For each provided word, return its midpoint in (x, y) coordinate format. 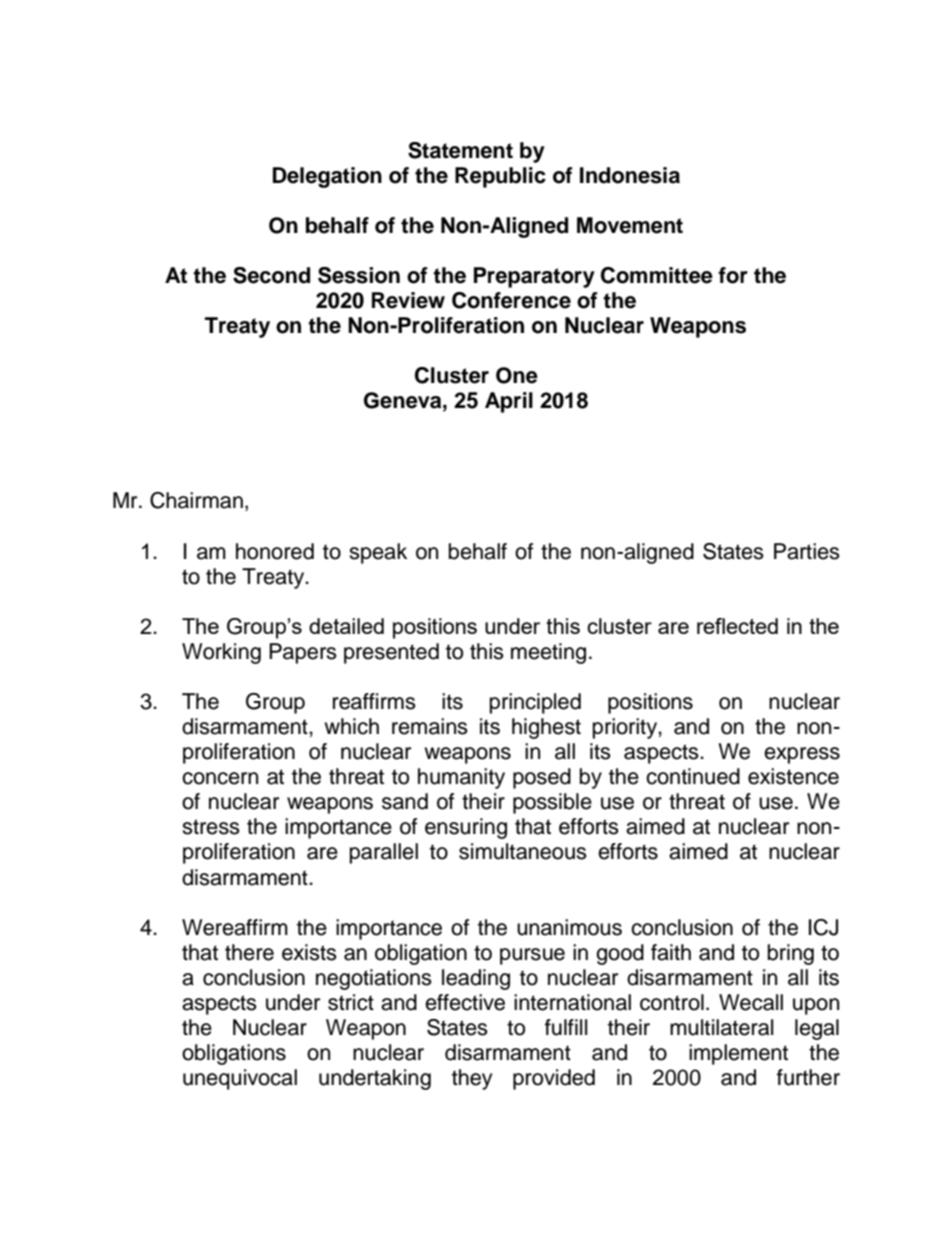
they (472, 1079)
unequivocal (240, 1079)
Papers (303, 653)
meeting (548, 653)
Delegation (327, 177)
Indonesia (630, 175)
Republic (500, 177)
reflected (737, 626)
